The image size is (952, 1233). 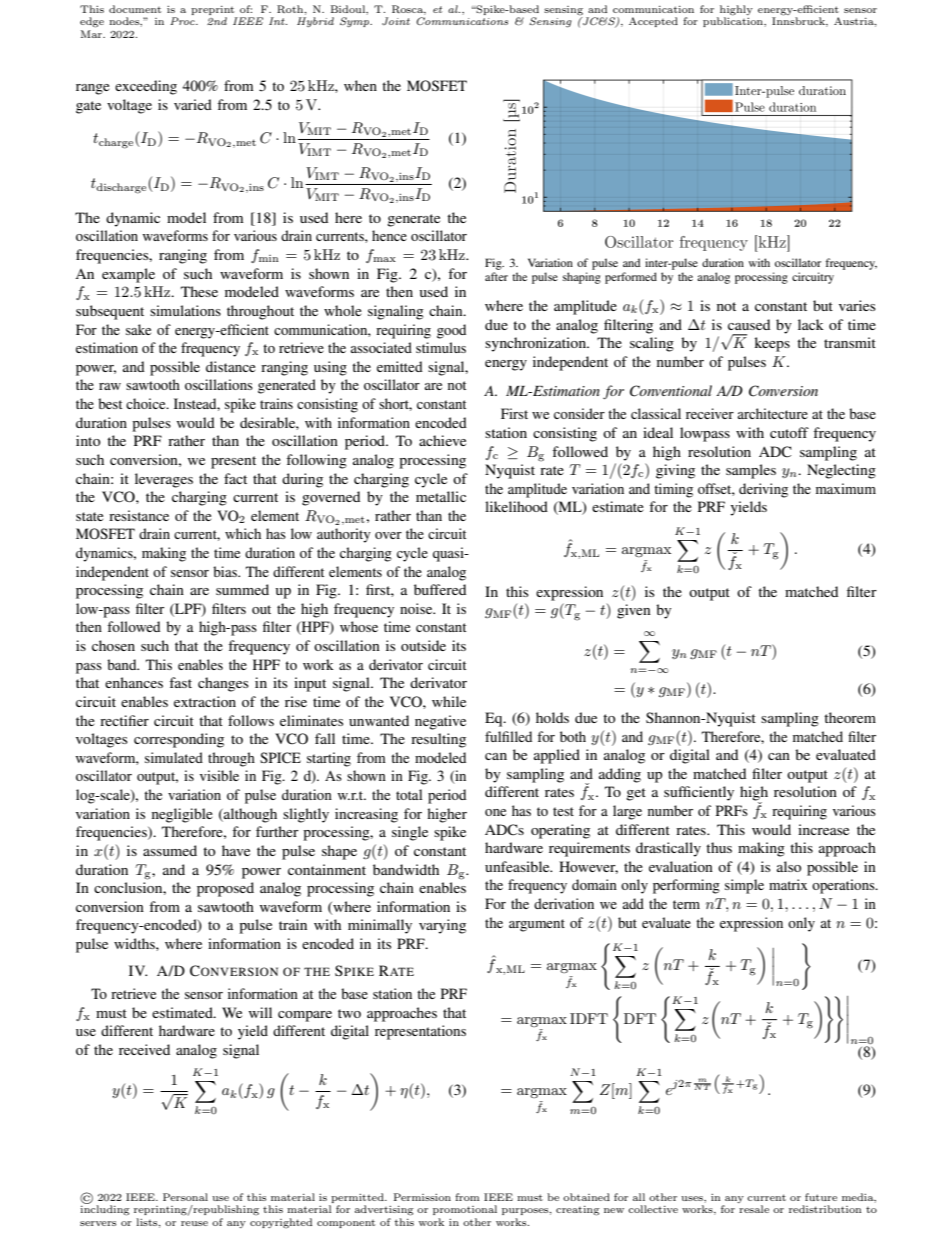 I want to click on keeps, so click(x=772, y=344).
